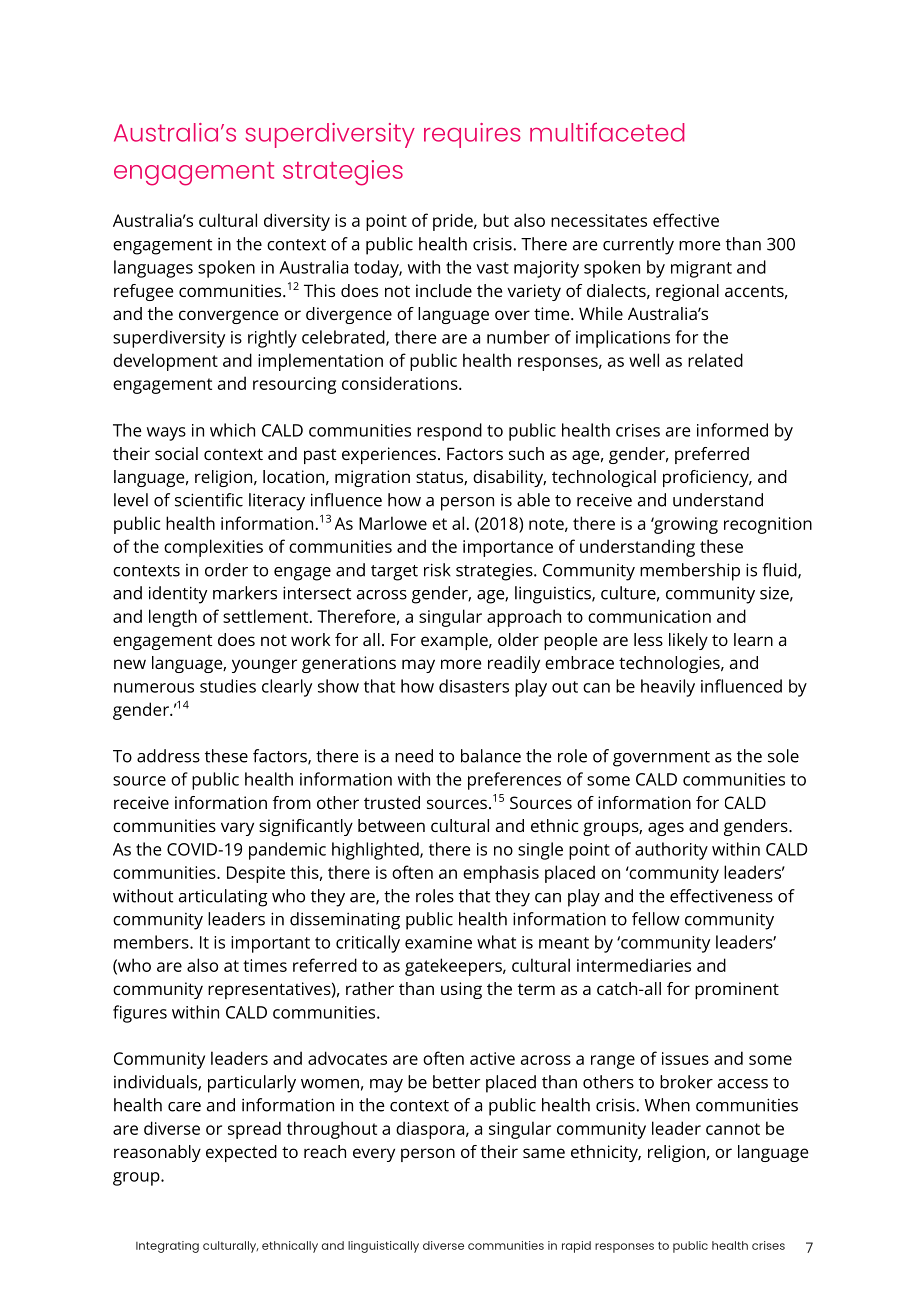 The image size is (924, 1308). Describe the element at coordinates (228, 686) in the screenshot. I see `studies` at that location.
